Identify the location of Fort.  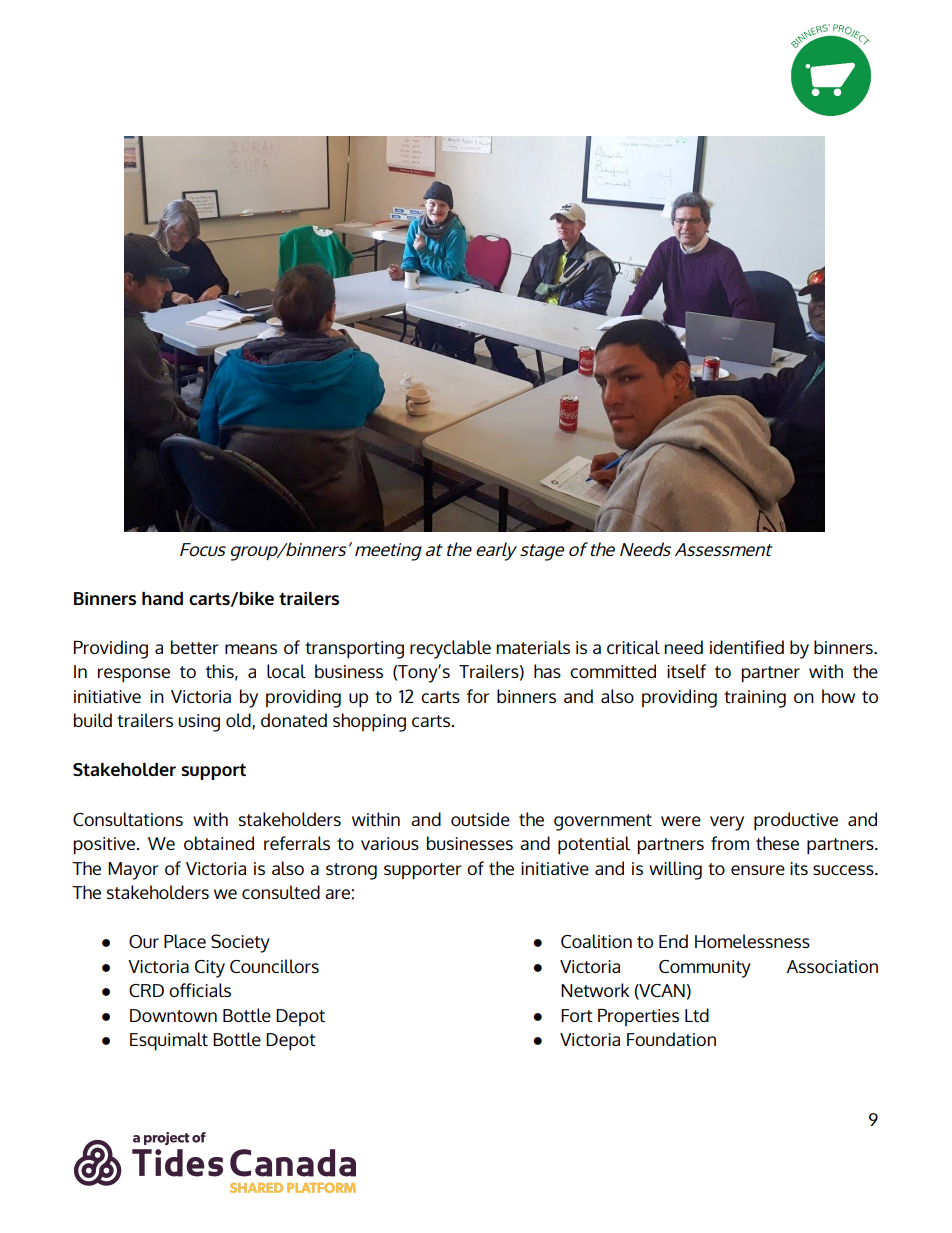
(577, 1015).
